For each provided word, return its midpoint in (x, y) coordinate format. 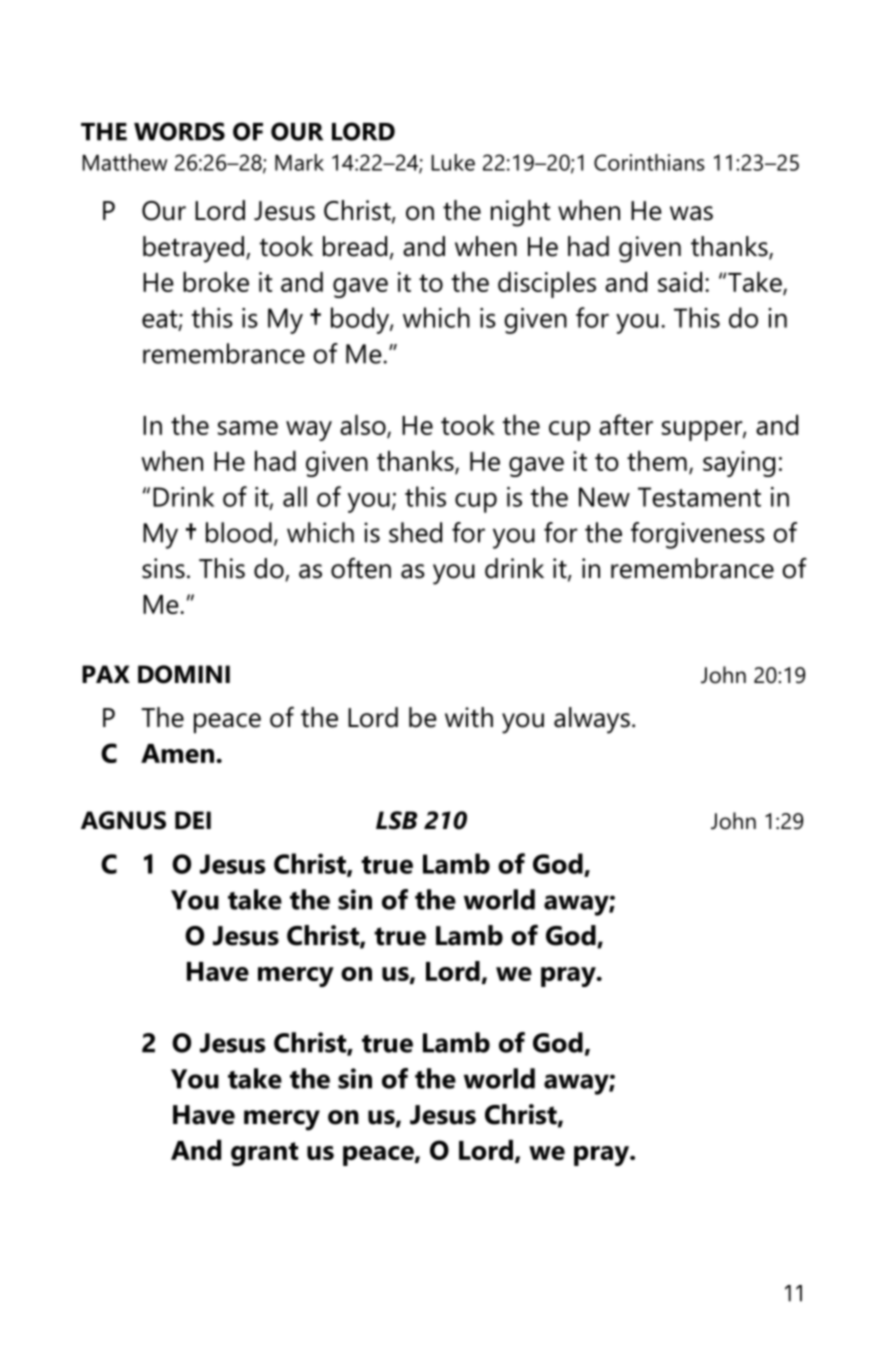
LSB (396, 820)
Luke (453, 162)
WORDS (179, 131)
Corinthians (649, 162)
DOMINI (184, 674)
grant (264, 1154)
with (469, 717)
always (592, 720)
